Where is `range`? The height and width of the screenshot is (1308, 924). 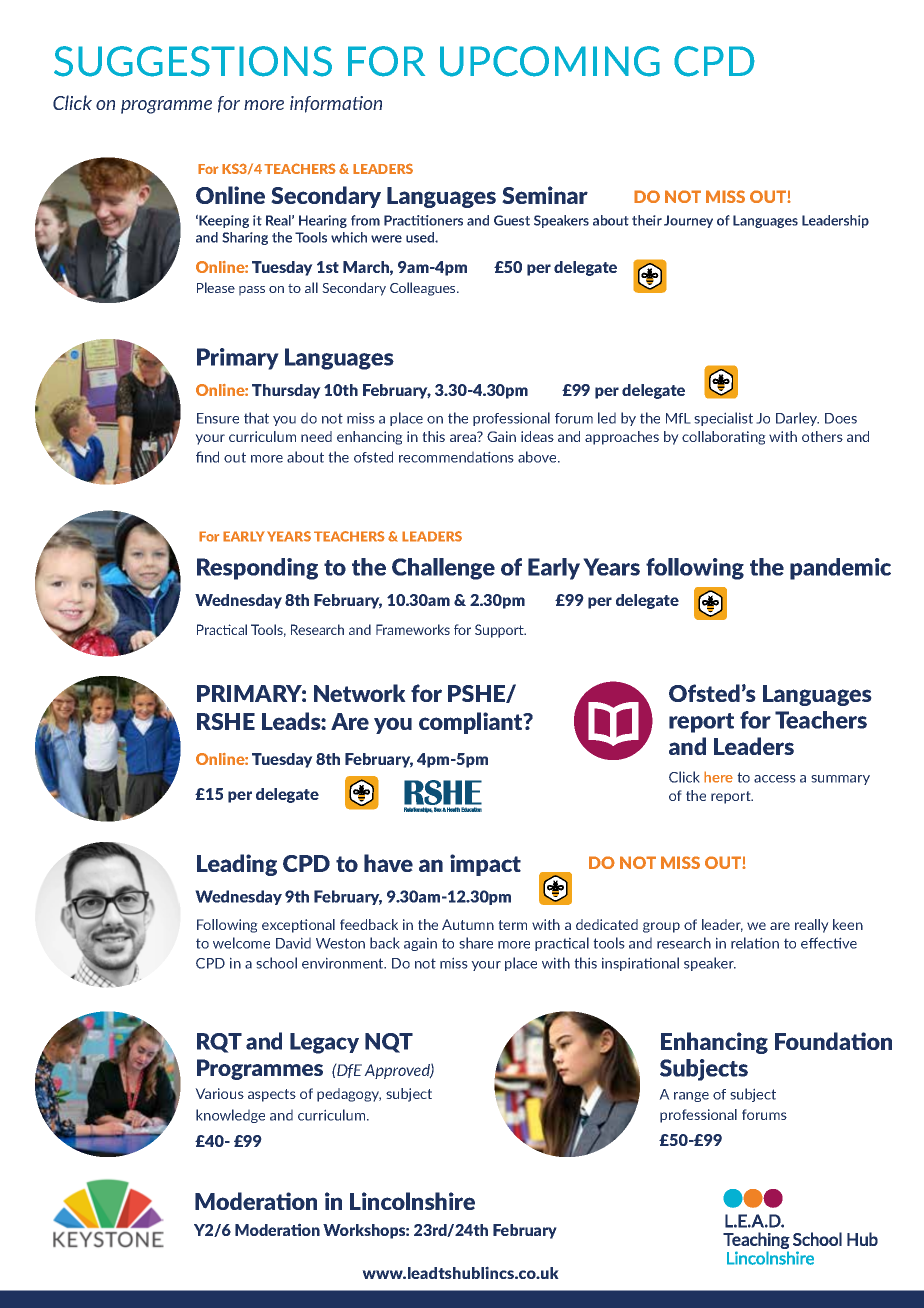 range is located at coordinates (691, 1097).
